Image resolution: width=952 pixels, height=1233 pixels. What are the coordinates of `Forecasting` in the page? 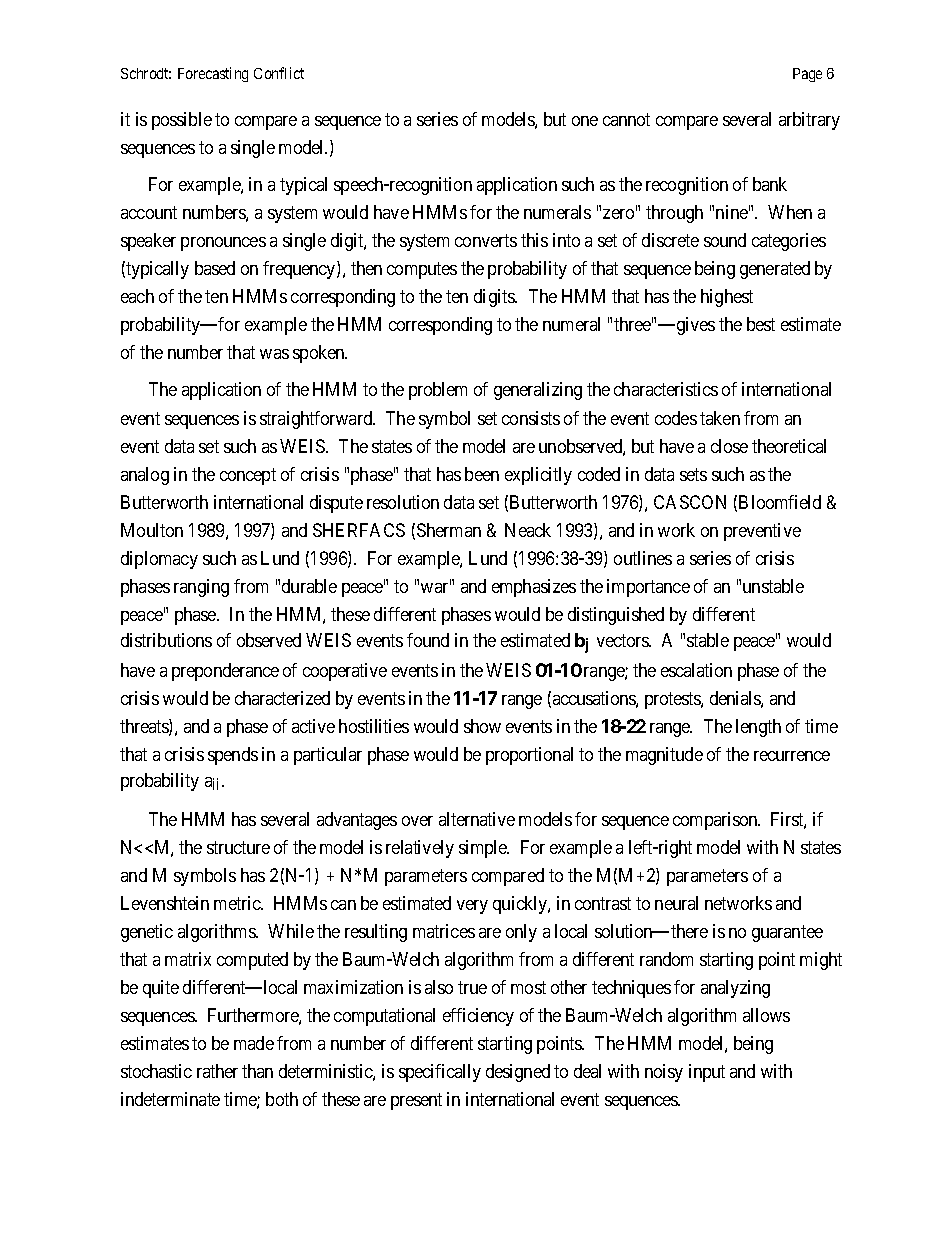 It's located at (213, 74).
